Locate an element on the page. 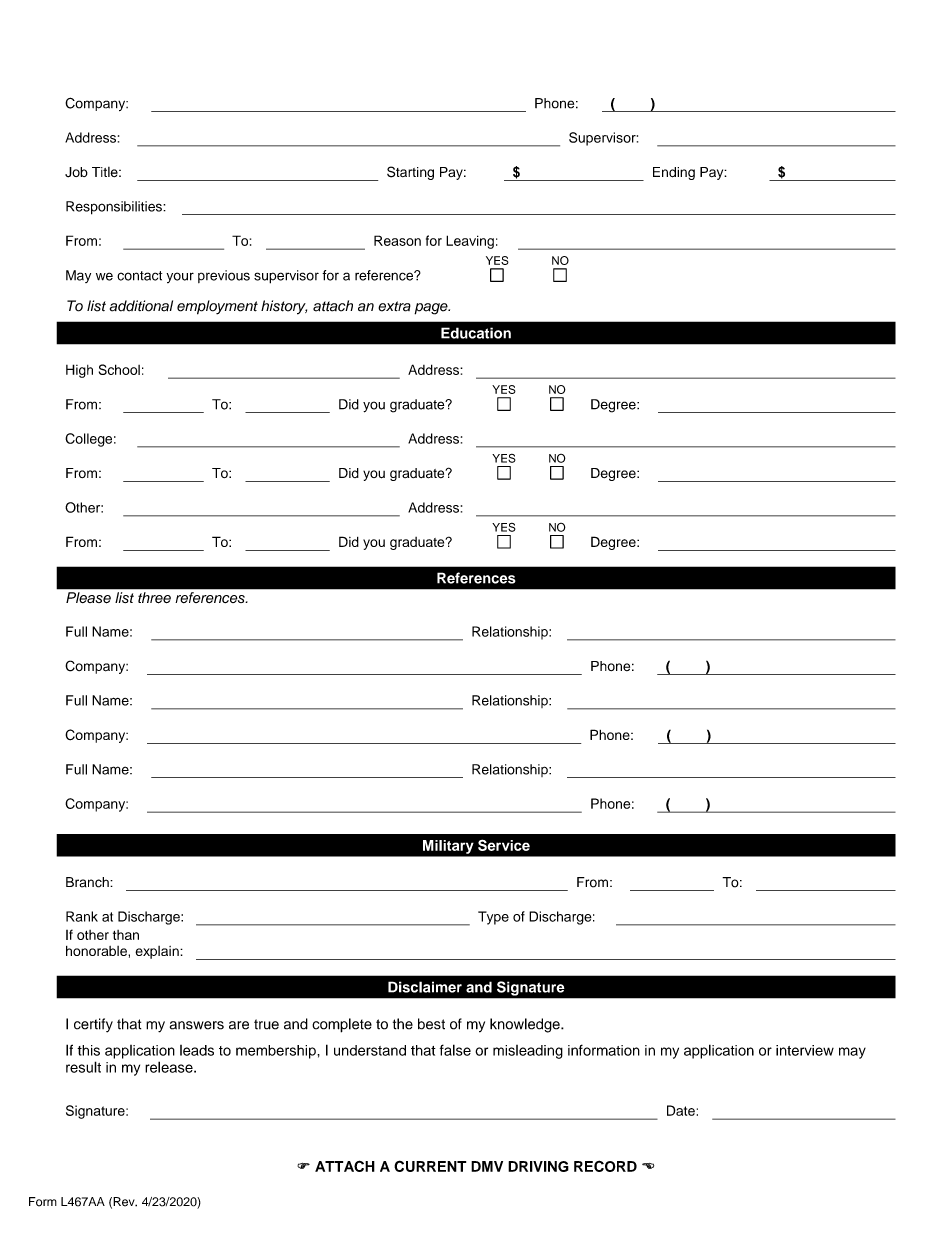 This image has height=1233, width=952. Ending is located at coordinates (674, 173).
